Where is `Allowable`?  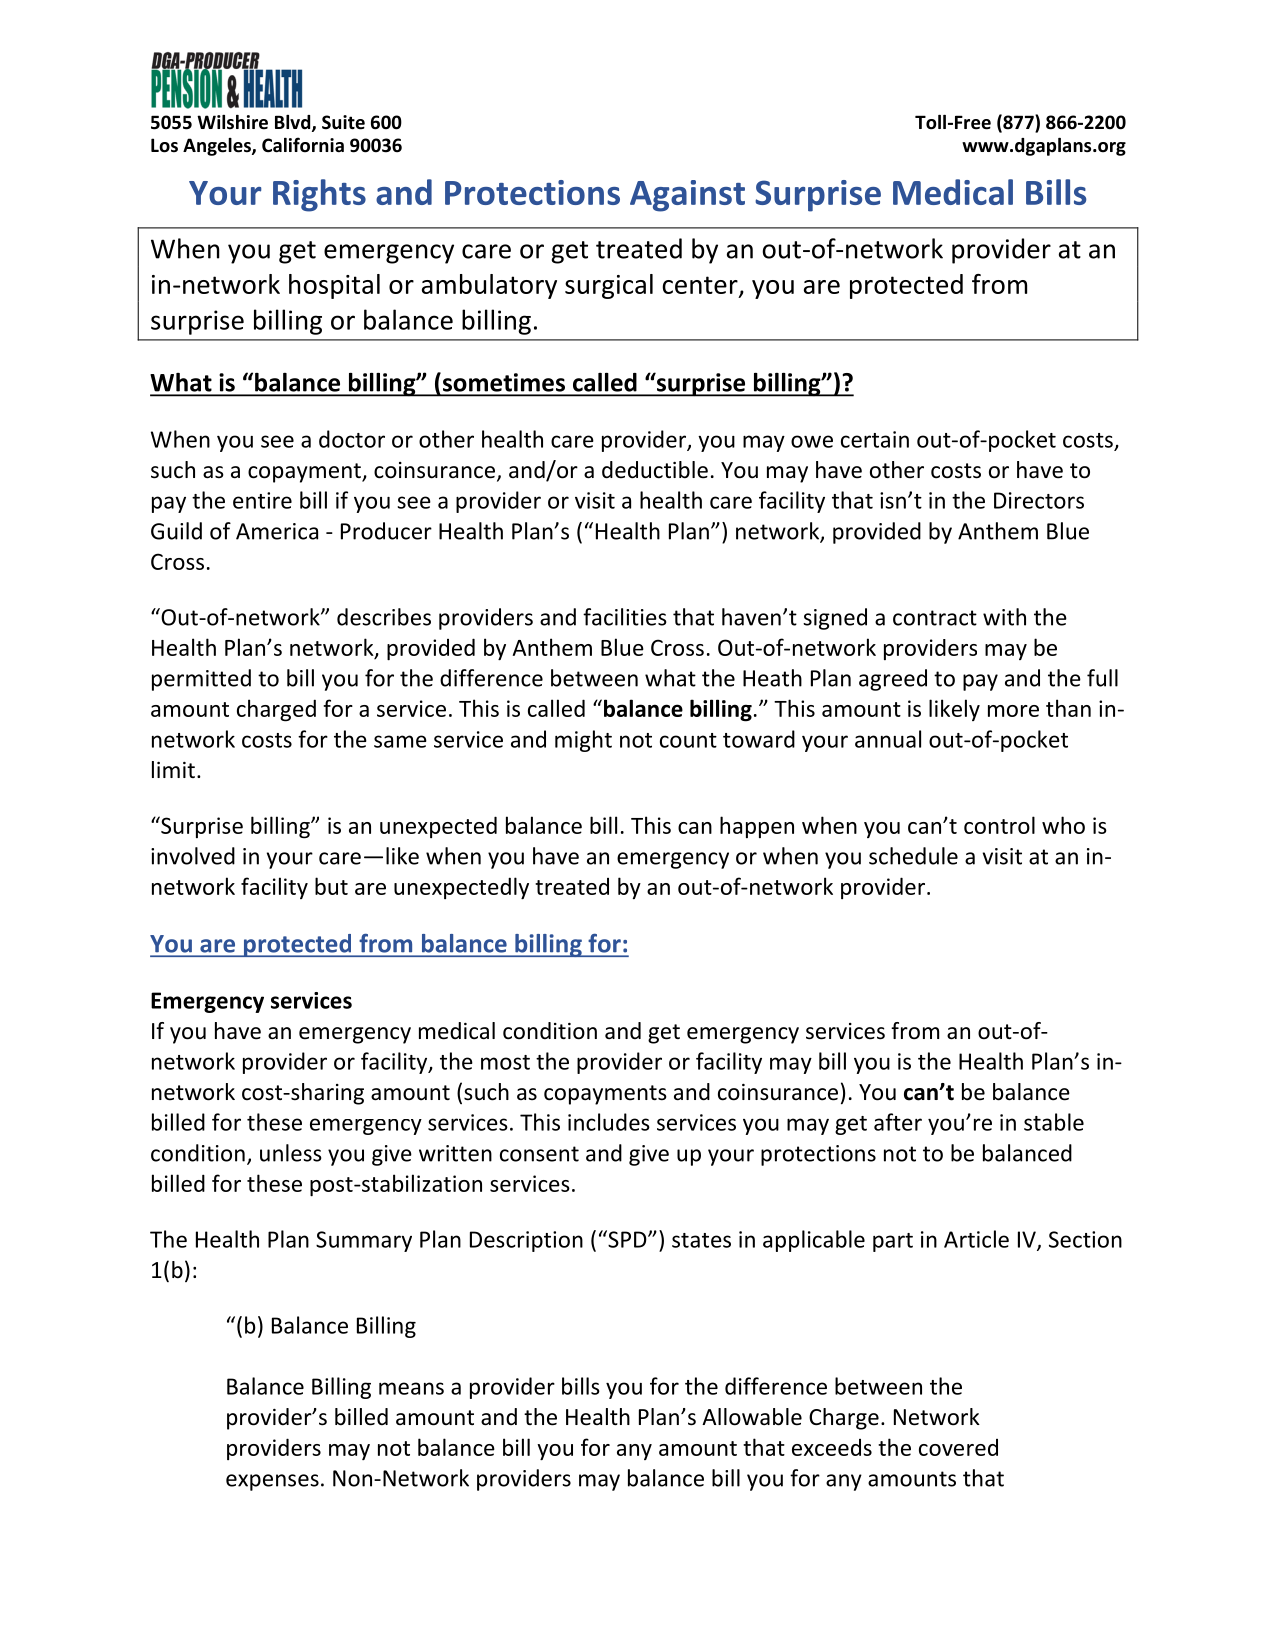 Allowable is located at coordinates (752, 1417).
